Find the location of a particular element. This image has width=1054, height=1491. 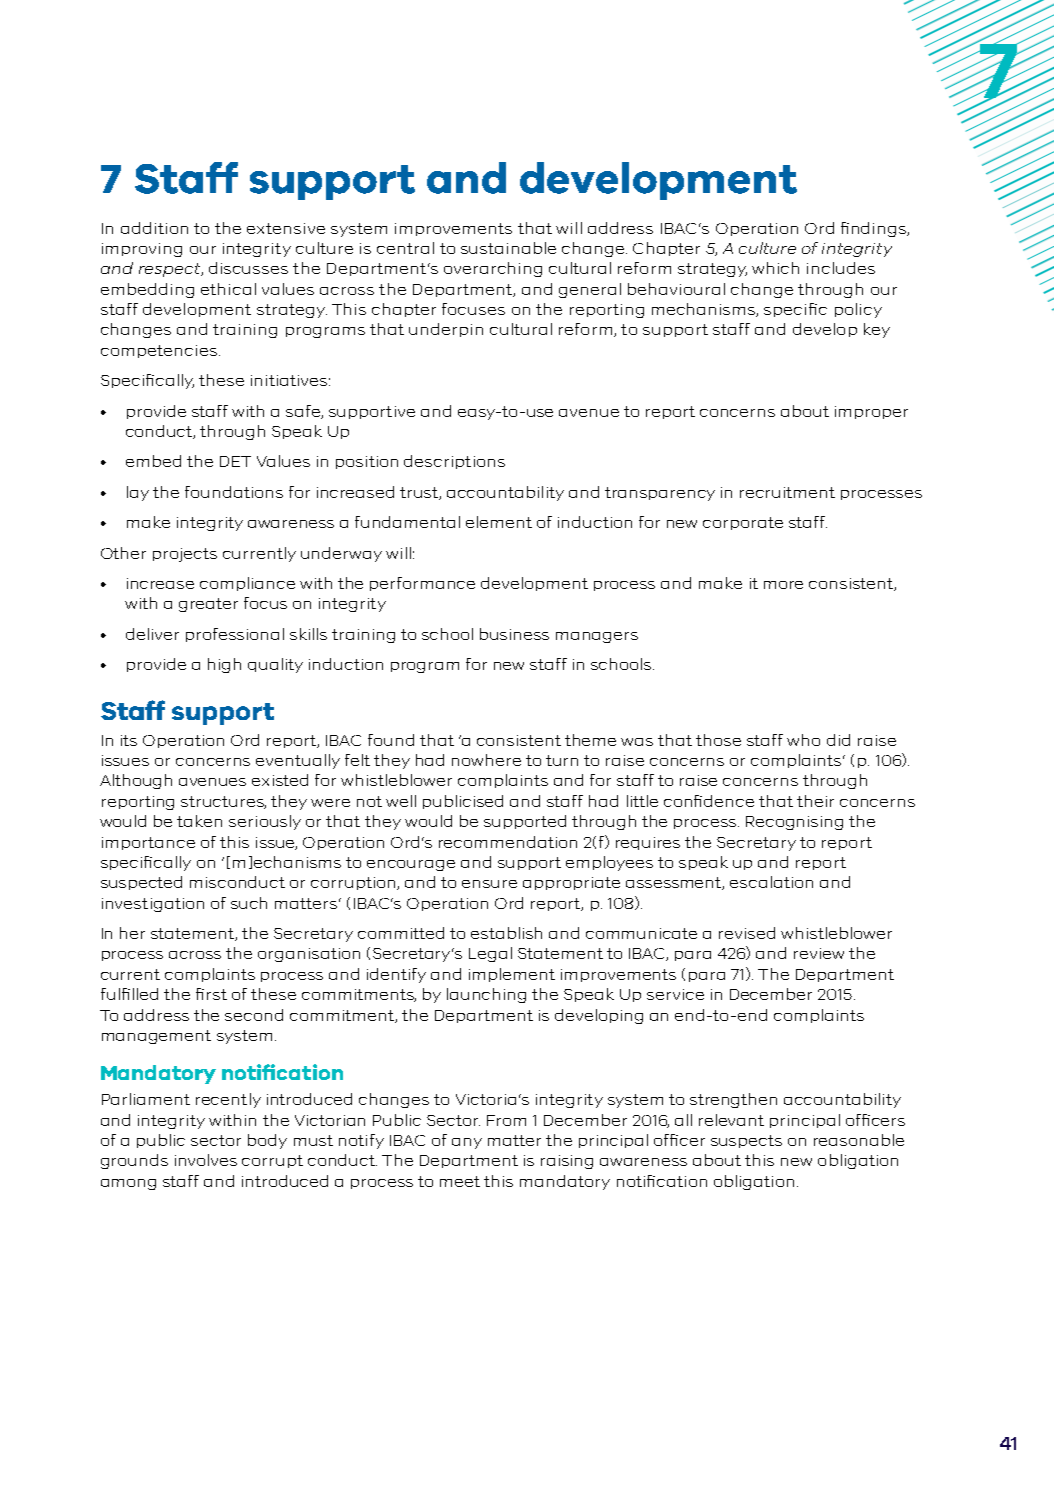

taken is located at coordinates (199, 821).
